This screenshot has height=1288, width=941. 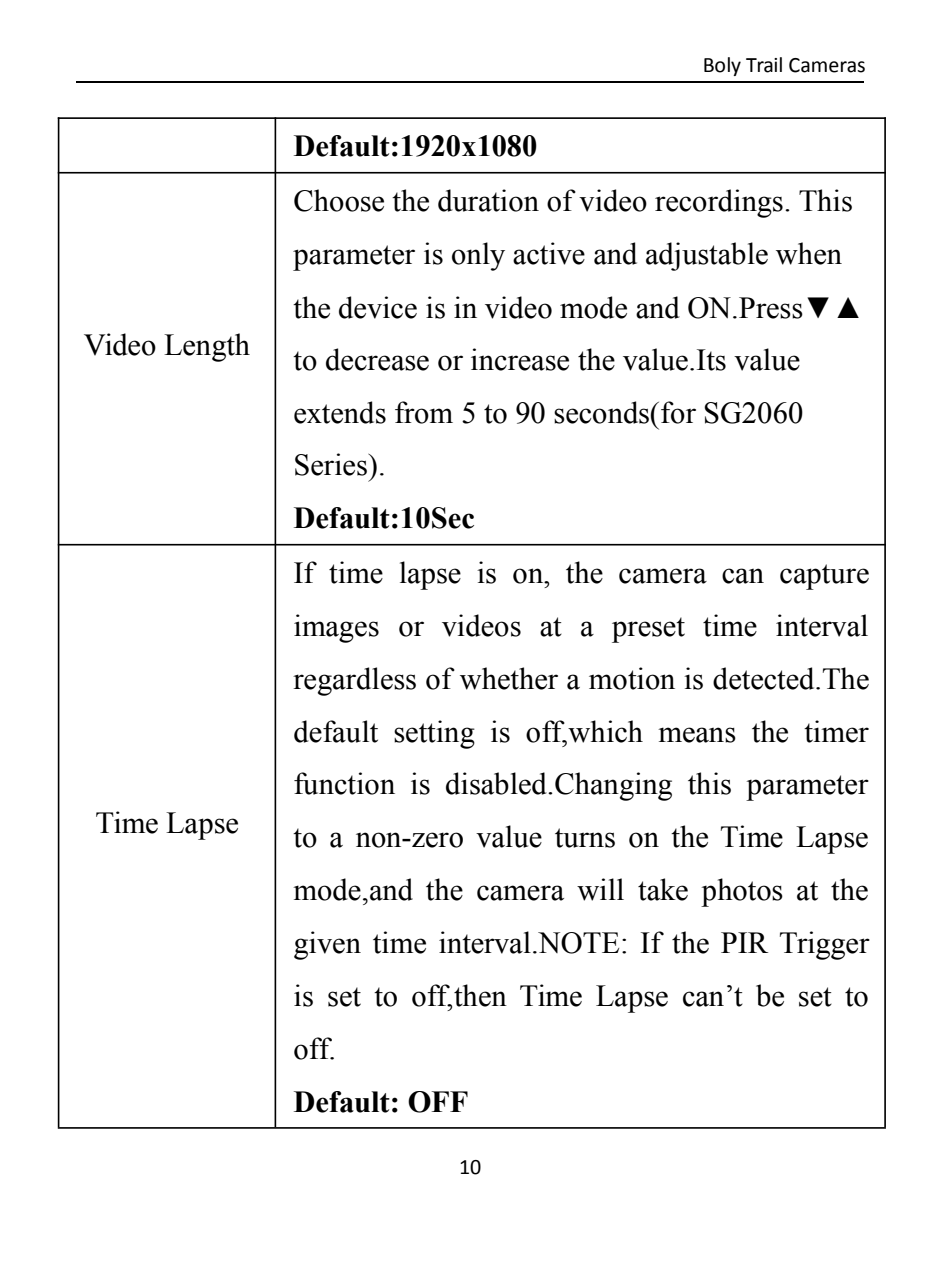 What do you see at coordinates (764, 65) in the screenshot?
I see `Trail` at bounding box center [764, 65].
